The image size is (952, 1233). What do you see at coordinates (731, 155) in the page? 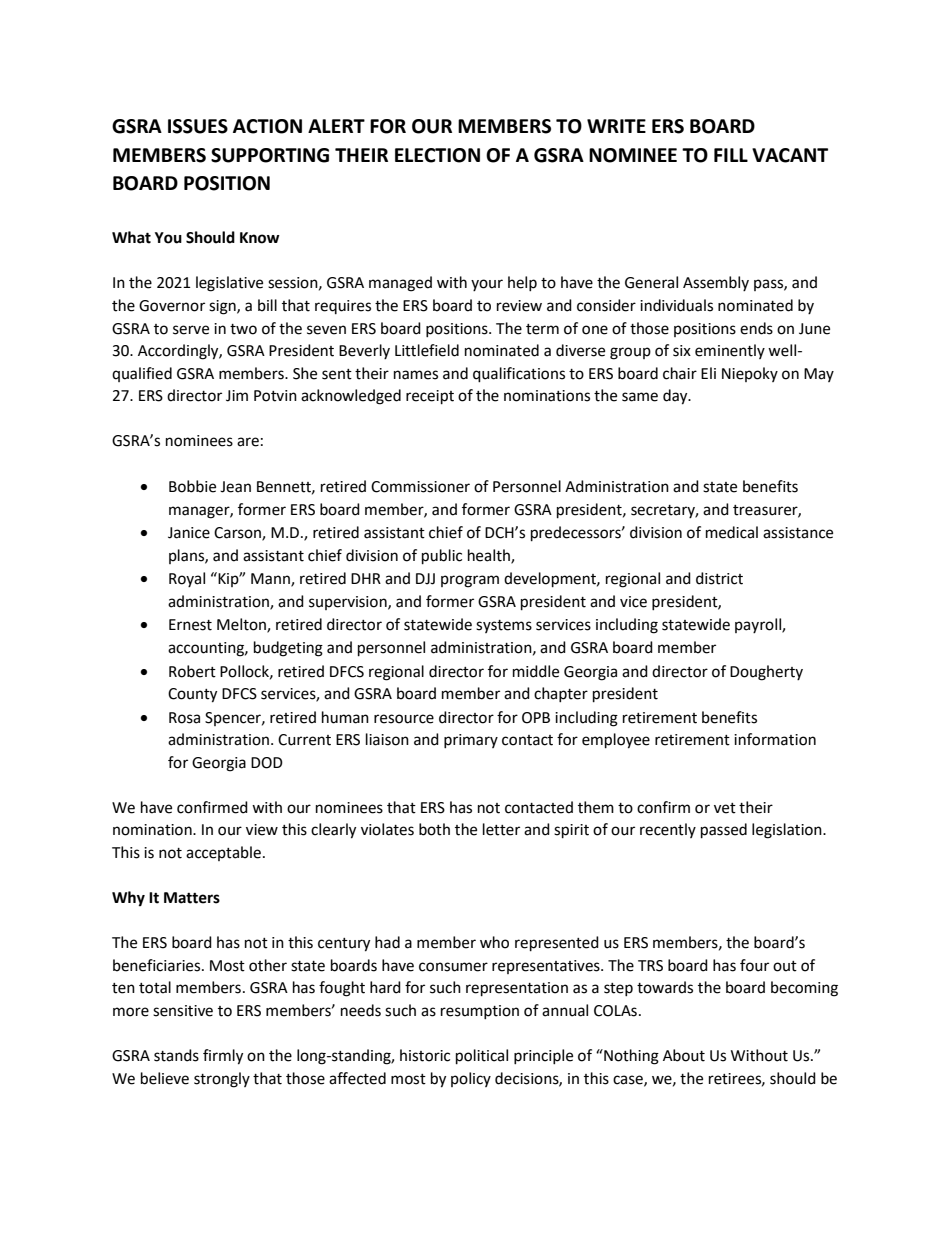
I see `FILL` at bounding box center [731, 155].
